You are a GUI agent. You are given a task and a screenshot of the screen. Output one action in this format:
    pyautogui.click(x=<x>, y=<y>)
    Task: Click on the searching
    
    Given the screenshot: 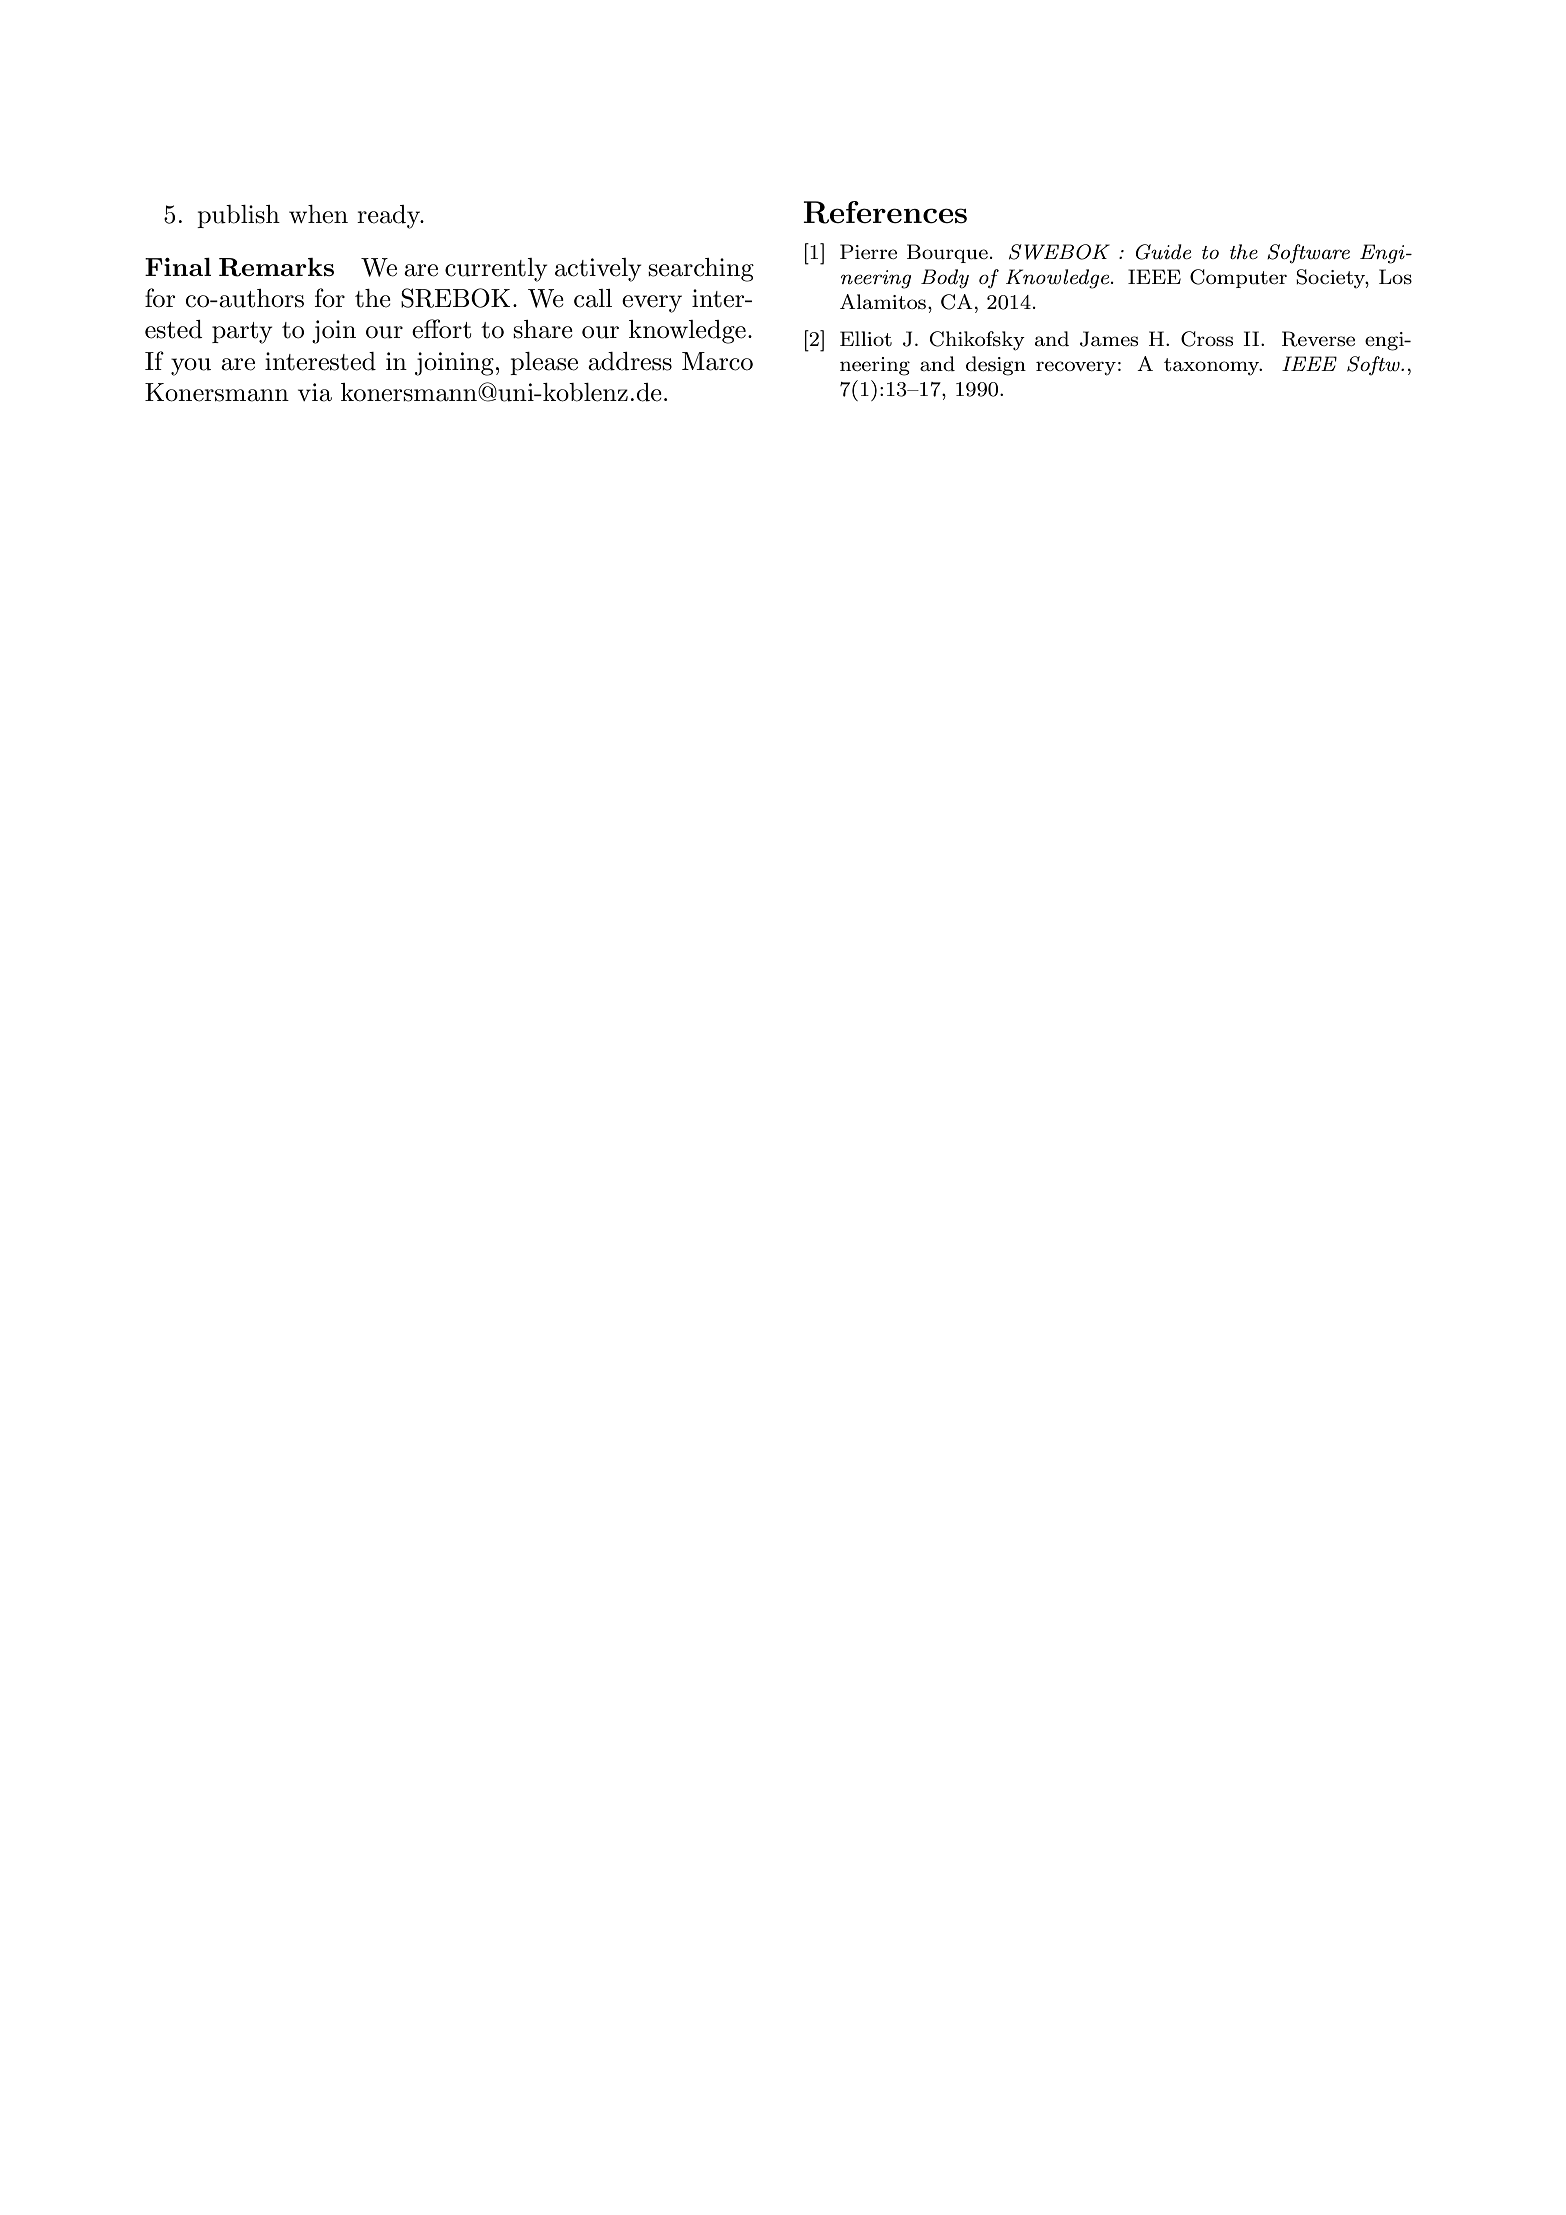 What is the action you would take?
    pyautogui.click(x=701, y=270)
